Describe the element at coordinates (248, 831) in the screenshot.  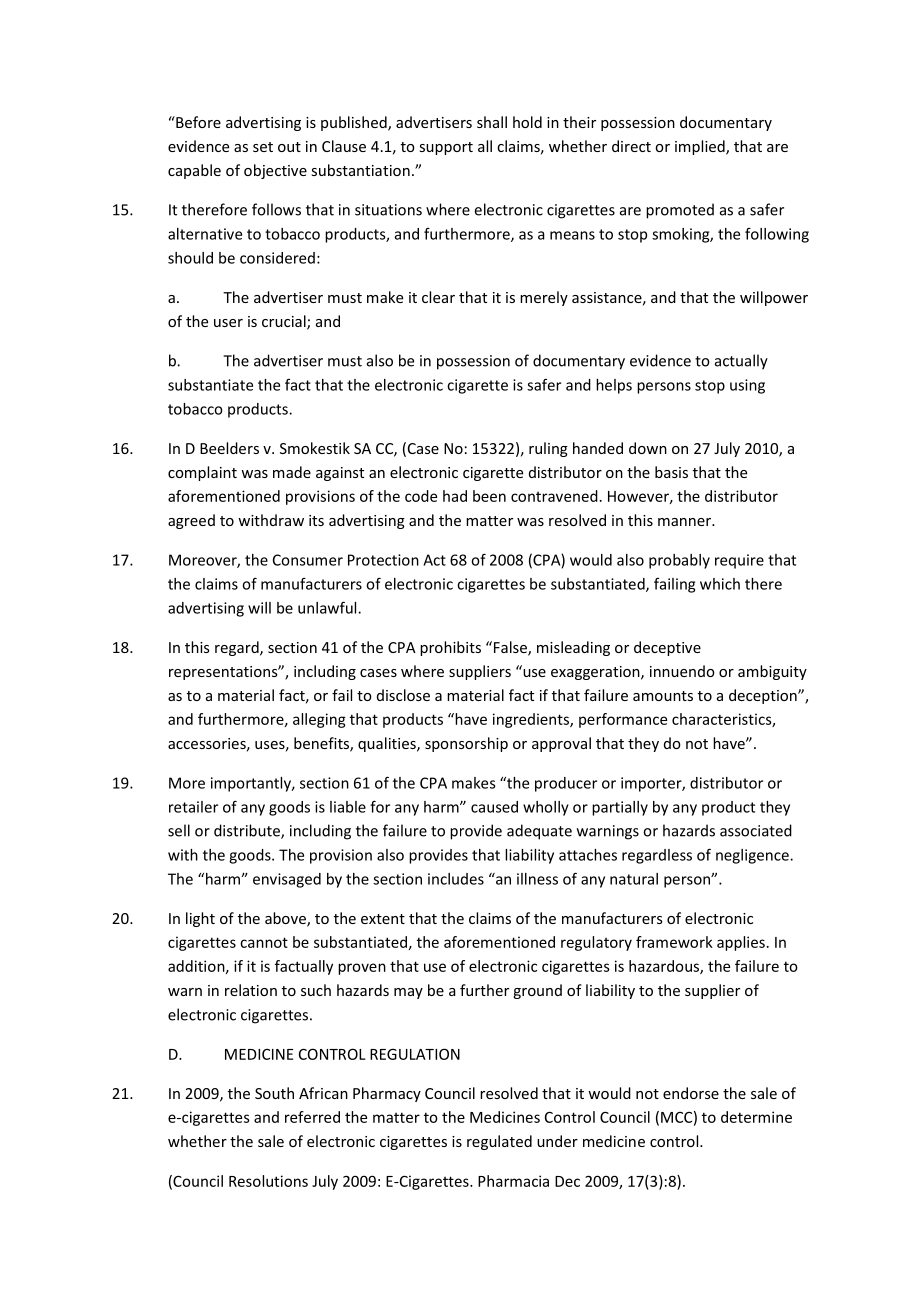
I see `distribute` at that location.
